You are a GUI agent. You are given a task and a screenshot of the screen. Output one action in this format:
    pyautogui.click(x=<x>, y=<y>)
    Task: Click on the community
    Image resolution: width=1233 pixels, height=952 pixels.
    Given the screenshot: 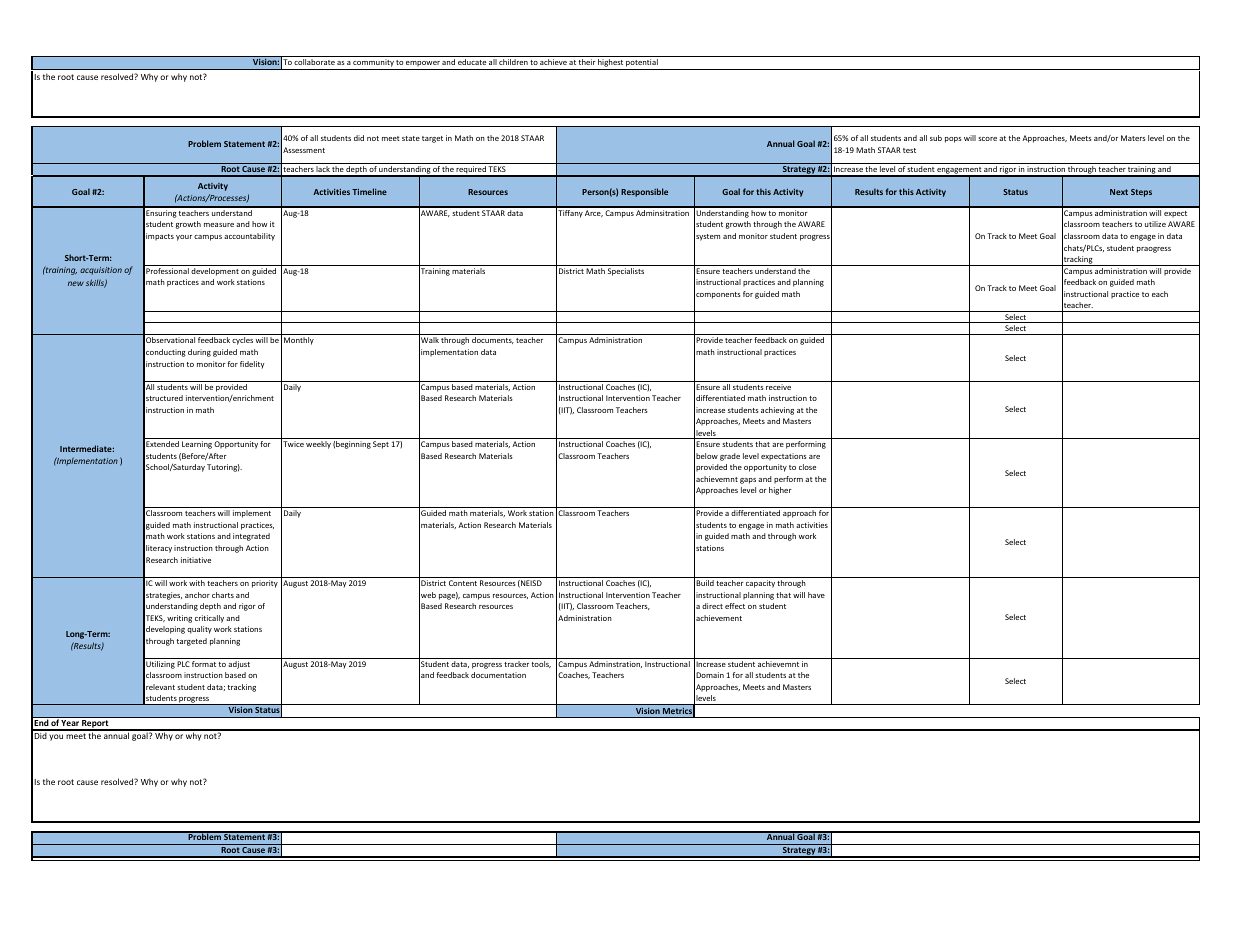 What is the action you would take?
    pyautogui.click(x=373, y=64)
